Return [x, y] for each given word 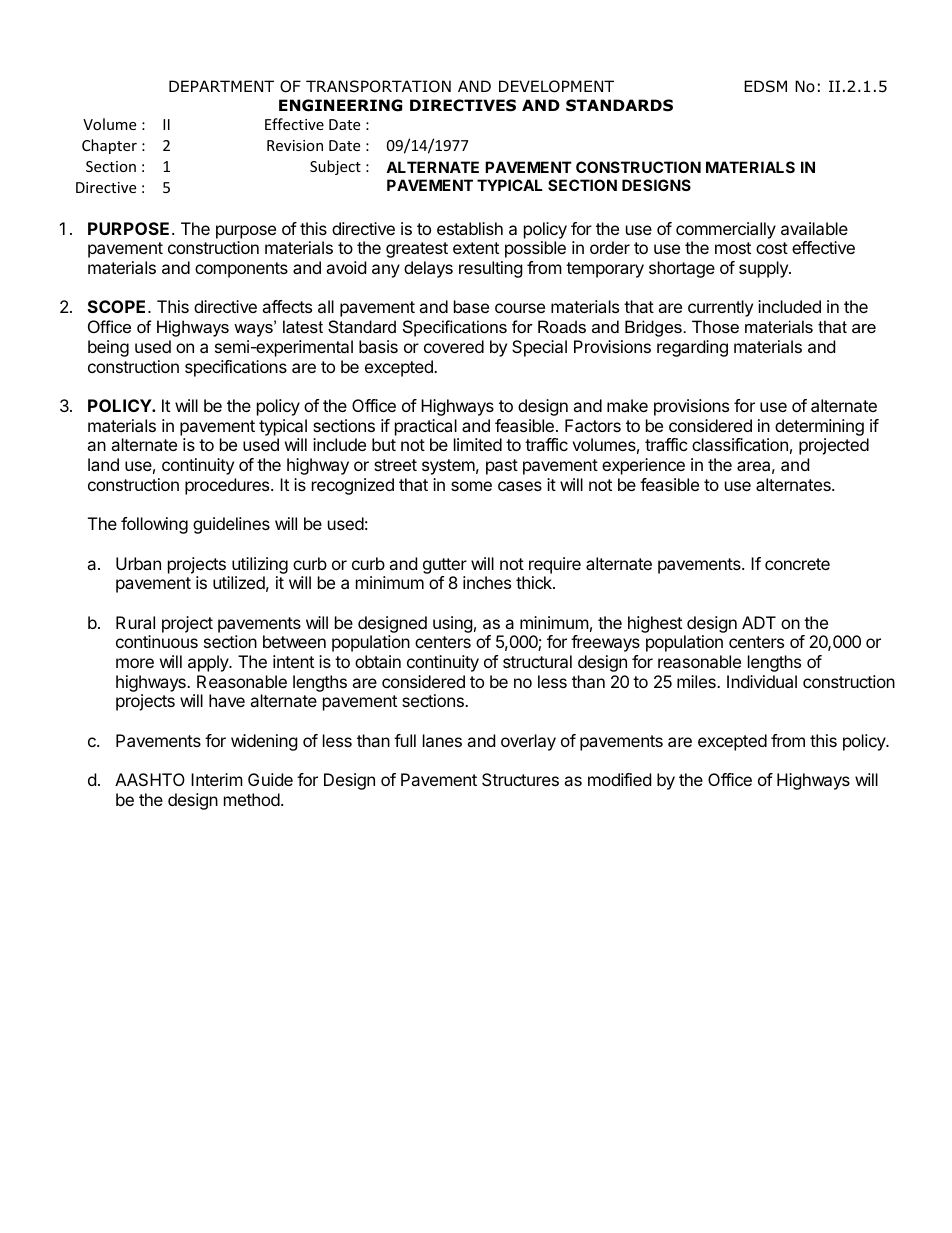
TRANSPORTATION [378, 86]
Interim [217, 779]
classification [740, 444]
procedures [228, 486]
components [241, 270]
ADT [759, 622]
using [453, 624]
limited [478, 444]
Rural [135, 622]
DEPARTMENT [221, 86]
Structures [520, 779]
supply [764, 269]
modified [619, 779]
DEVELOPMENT [556, 86]
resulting [491, 269]
